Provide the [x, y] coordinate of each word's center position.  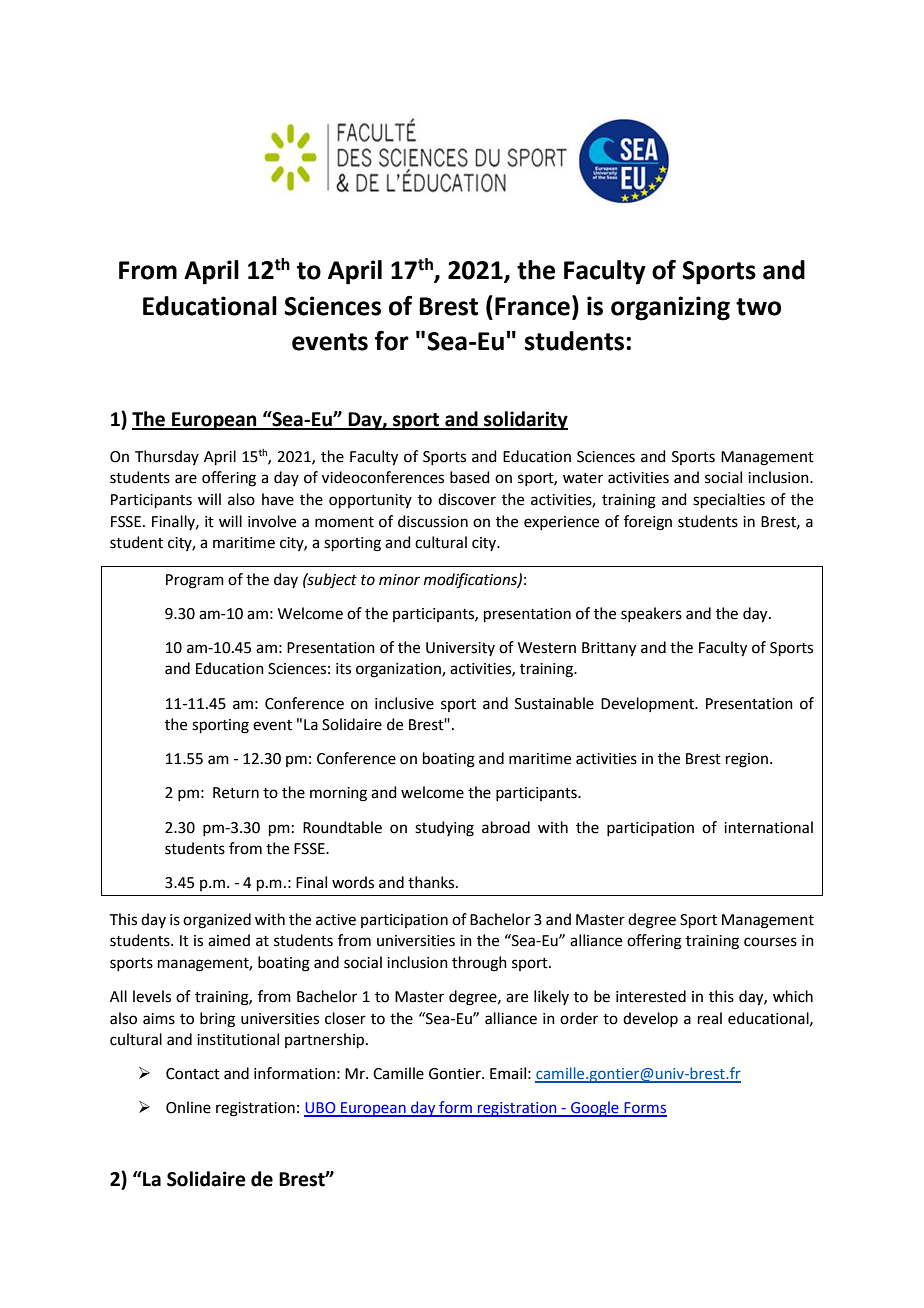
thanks [432, 882]
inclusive [404, 703]
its [343, 669]
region [748, 760]
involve [272, 521]
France [532, 306]
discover [467, 499]
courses [770, 942]
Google [595, 1109]
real [710, 1018]
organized [217, 921]
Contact [193, 1074]
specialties [729, 500]
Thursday [167, 457]
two [758, 307]
